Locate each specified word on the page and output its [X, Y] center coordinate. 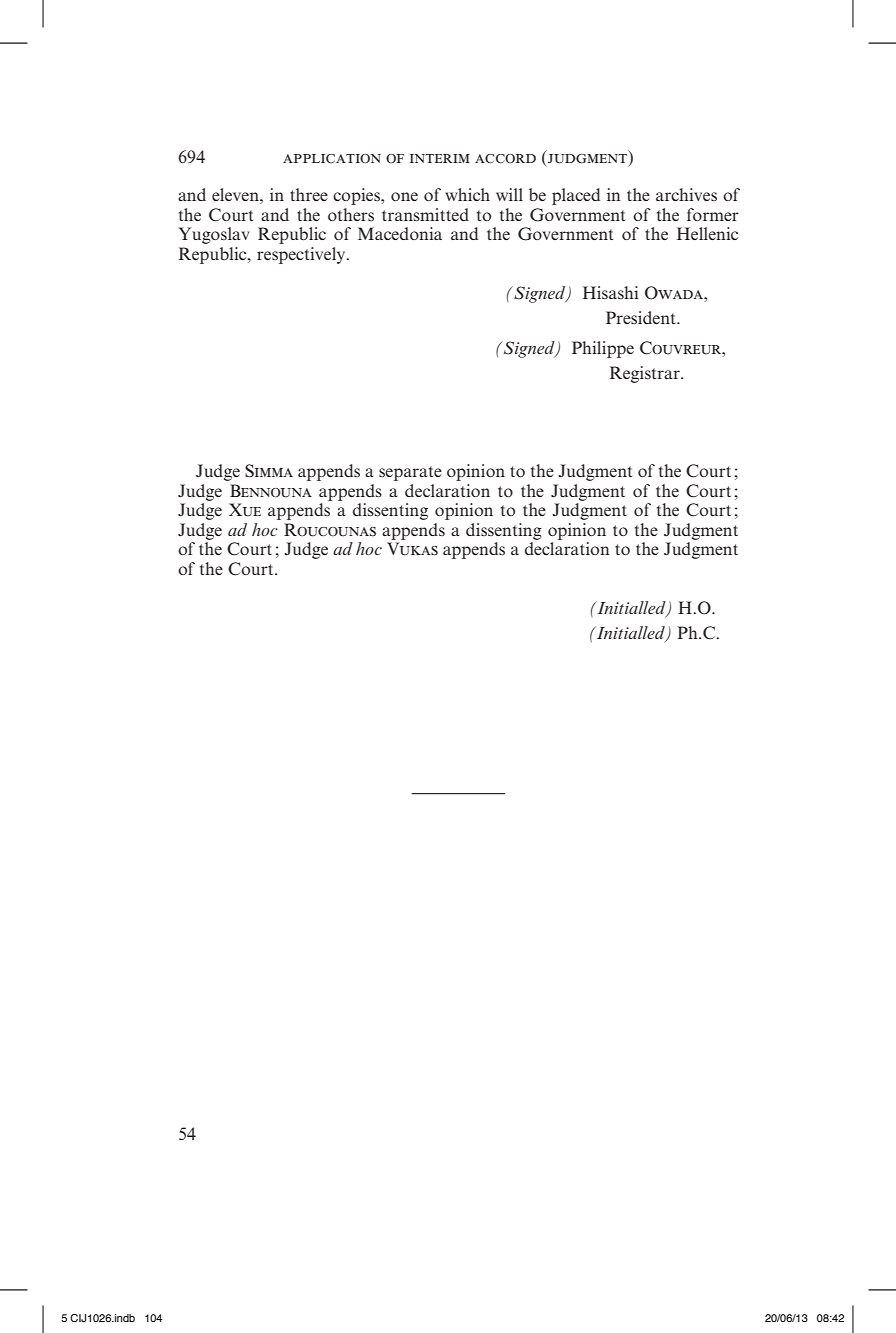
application [332, 159]
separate [410, 473]
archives [686, 194]
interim [440, 158]
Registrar [646, 374]
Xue [245, 510]
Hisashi [610, 292]
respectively [302, 255]
